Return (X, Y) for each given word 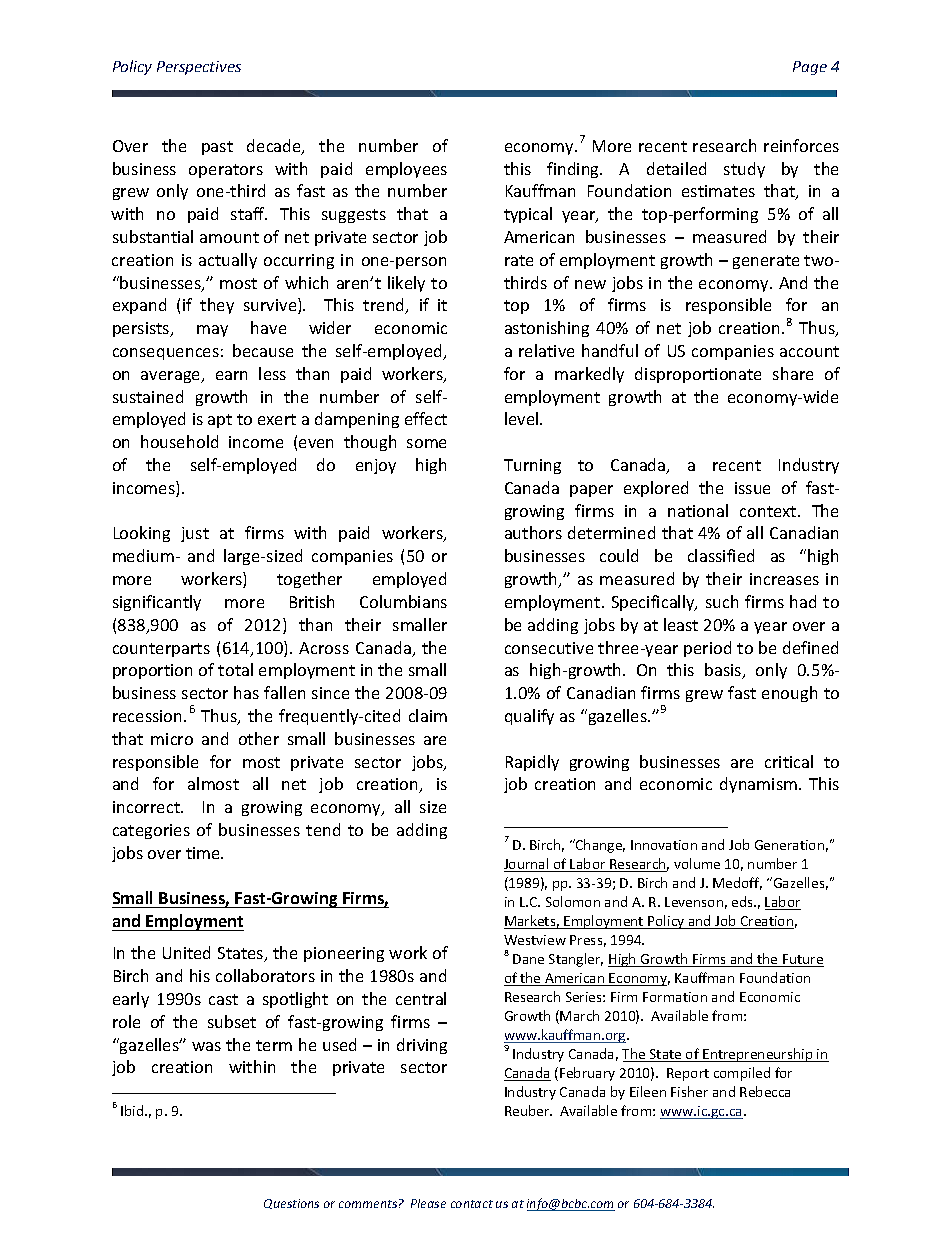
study (744, 170)
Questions (291, 1204)
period (707, 649)
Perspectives (199, 68)
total (235, 669)
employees (406, 170)
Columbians (403, 601)
